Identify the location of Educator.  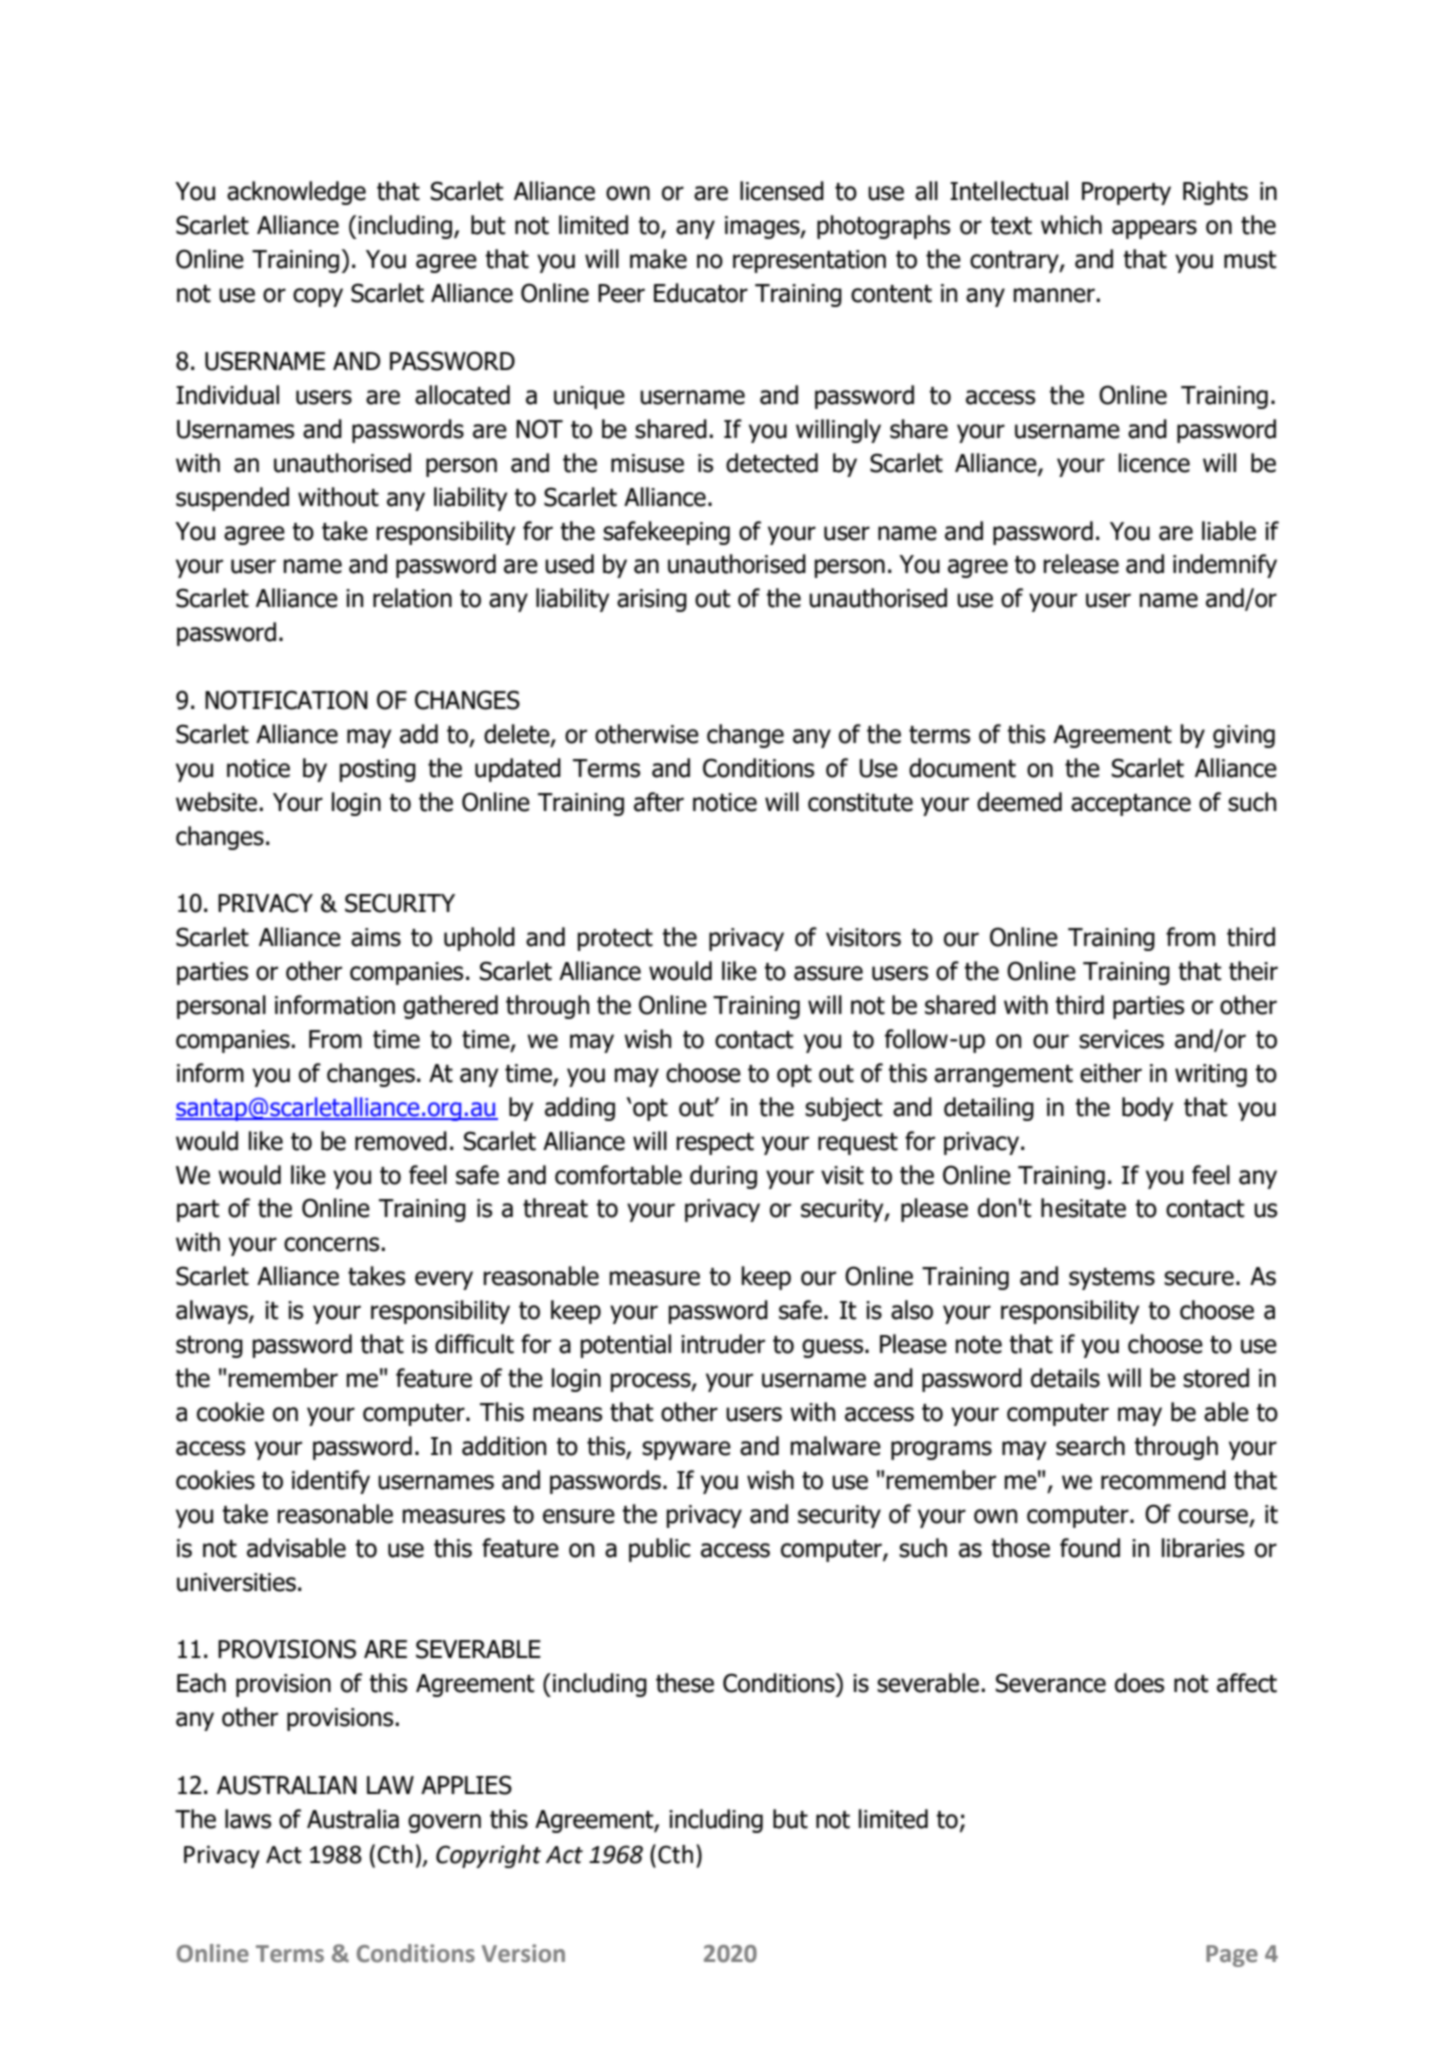
(701, 293).
